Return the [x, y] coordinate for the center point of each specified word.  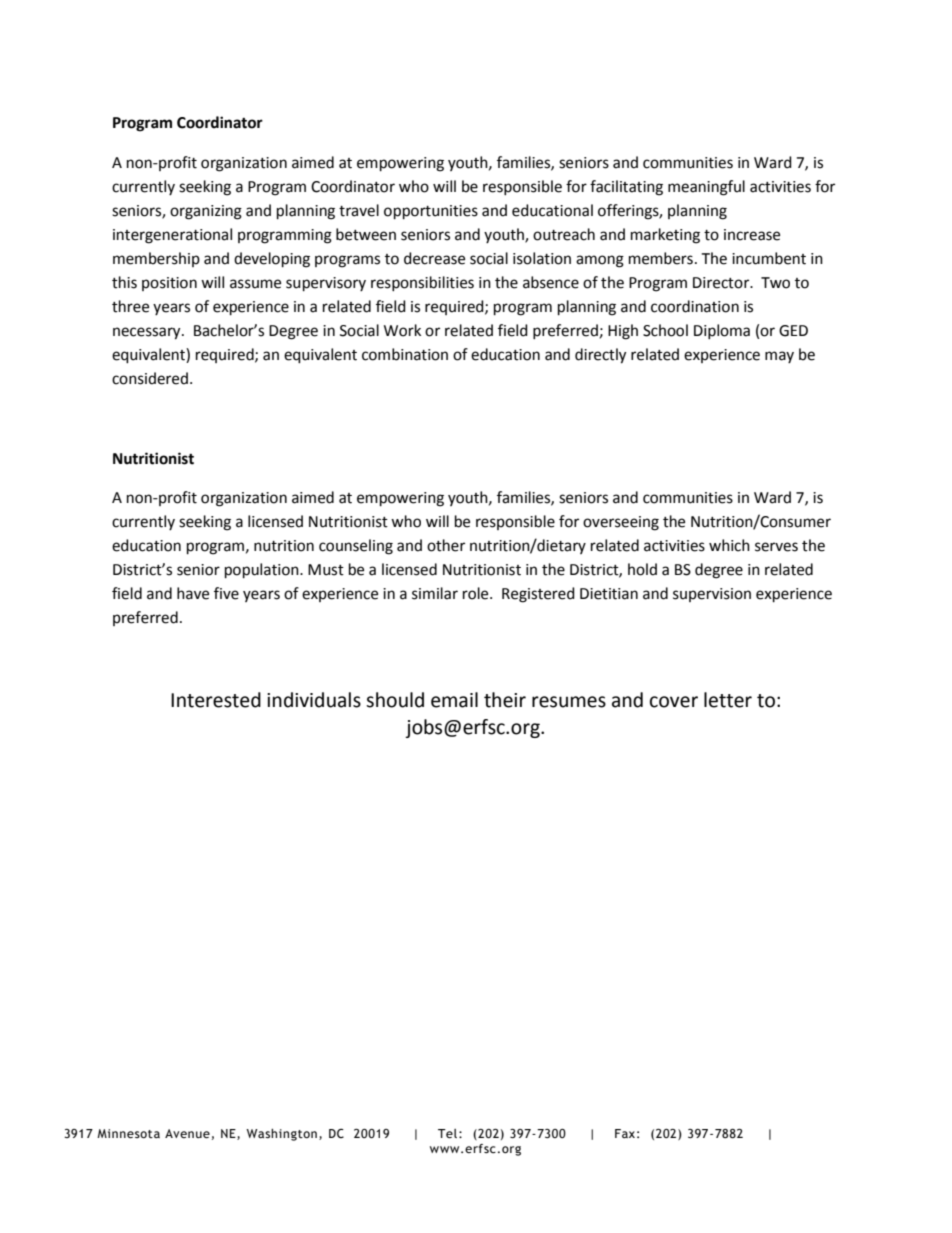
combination [405, 354]
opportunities [431, 212]
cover [674, 702]
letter [728, 700]
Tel [449, 1134]
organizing [206, 212]
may [779, 357]
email [454, 700]
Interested [216, 700]
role [477, 593]
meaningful [706, 188]
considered [150, 378]
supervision [712, 595]
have [193, 593]
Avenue [187, 1134]
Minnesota [128, 1134]
